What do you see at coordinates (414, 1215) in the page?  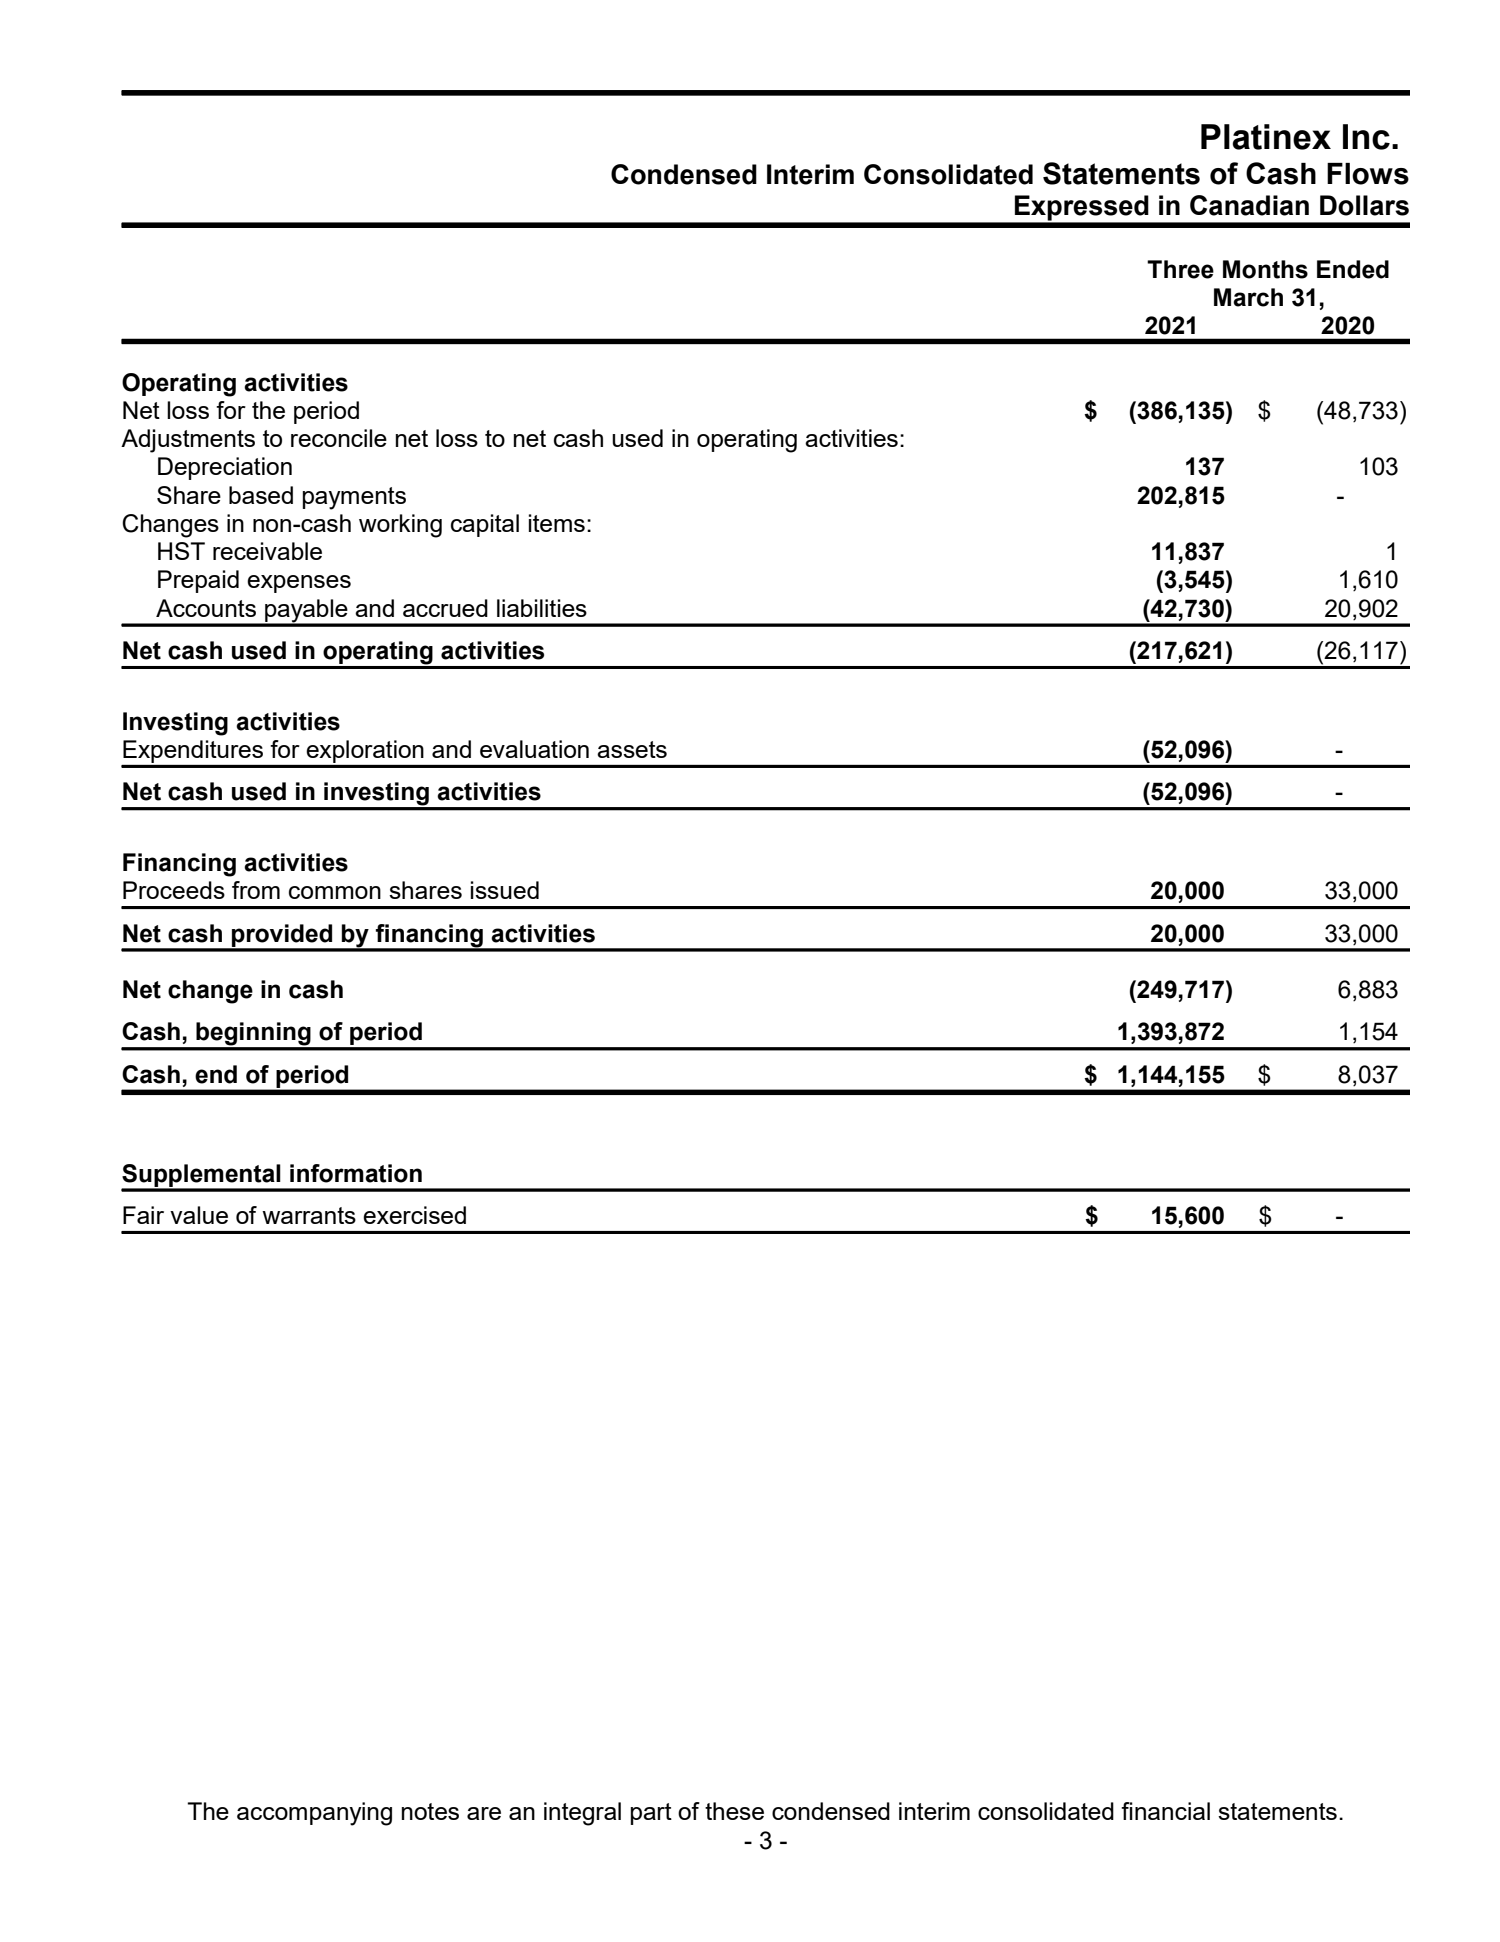 I see `exercised` at bounding box center [414, 1215].
